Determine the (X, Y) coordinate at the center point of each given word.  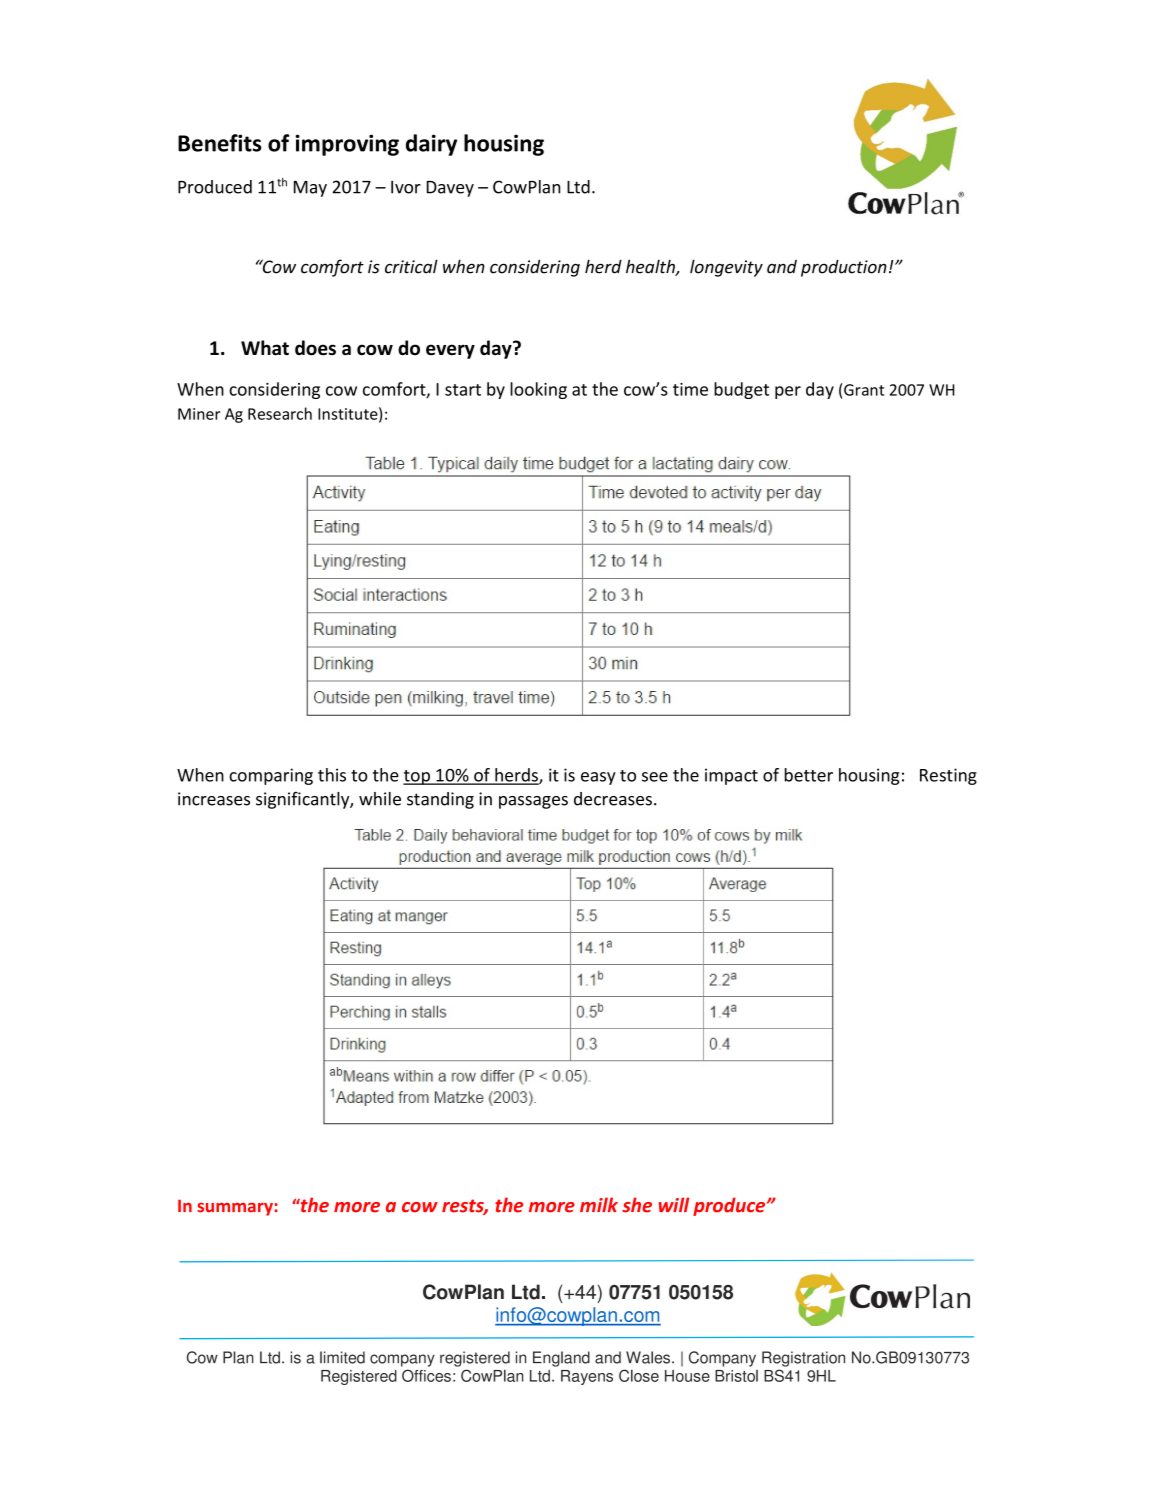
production (844, 268)
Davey (450, 189)
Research (280, 413)
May (310, 189)
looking (538, 390)
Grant (864, 390)
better (809, 775)
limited (342, 1357)
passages (533, 802)
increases (214, 799)
